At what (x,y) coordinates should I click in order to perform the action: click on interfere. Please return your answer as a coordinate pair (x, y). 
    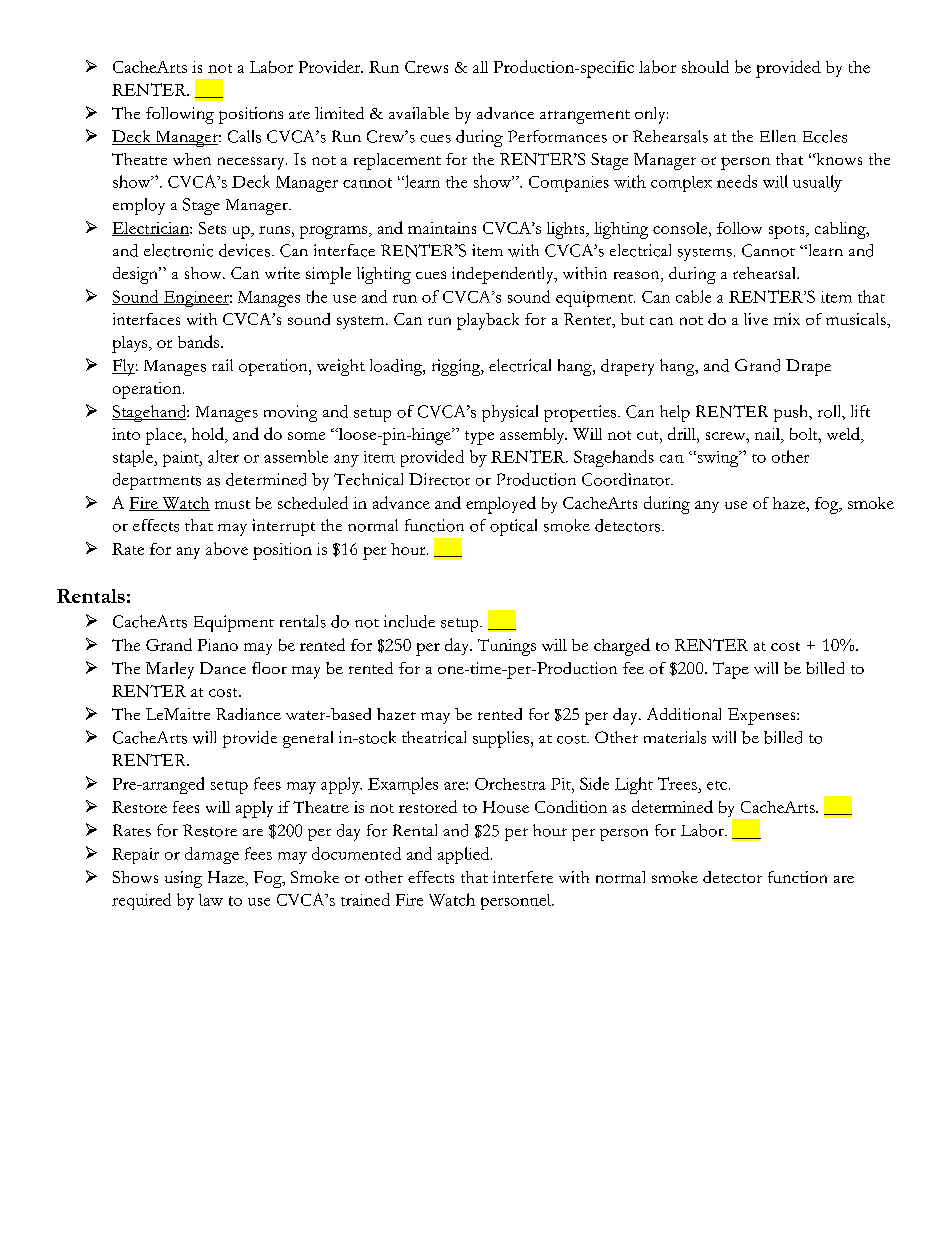
    Looking at the image, I should click on (523, 877).
